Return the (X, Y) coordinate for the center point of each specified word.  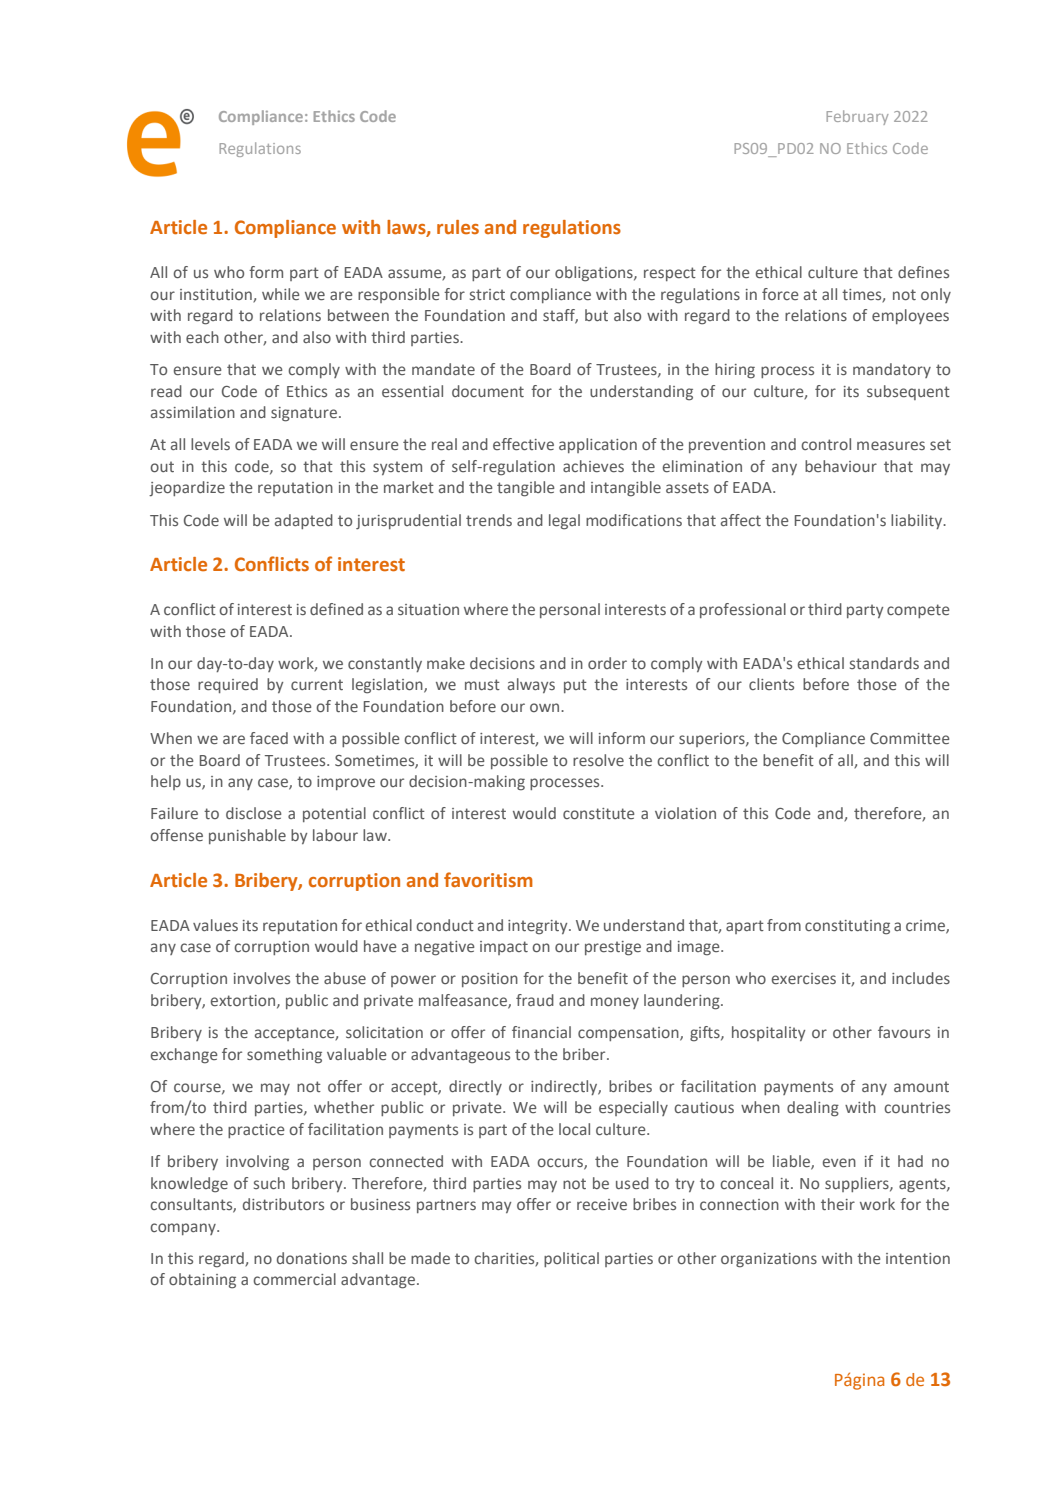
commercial (294, 1279)
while (281, 294)
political (571, 1259)
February (857, 117)
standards (884, 663)
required (228, 685)
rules (458, 227)
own (546, 707)
